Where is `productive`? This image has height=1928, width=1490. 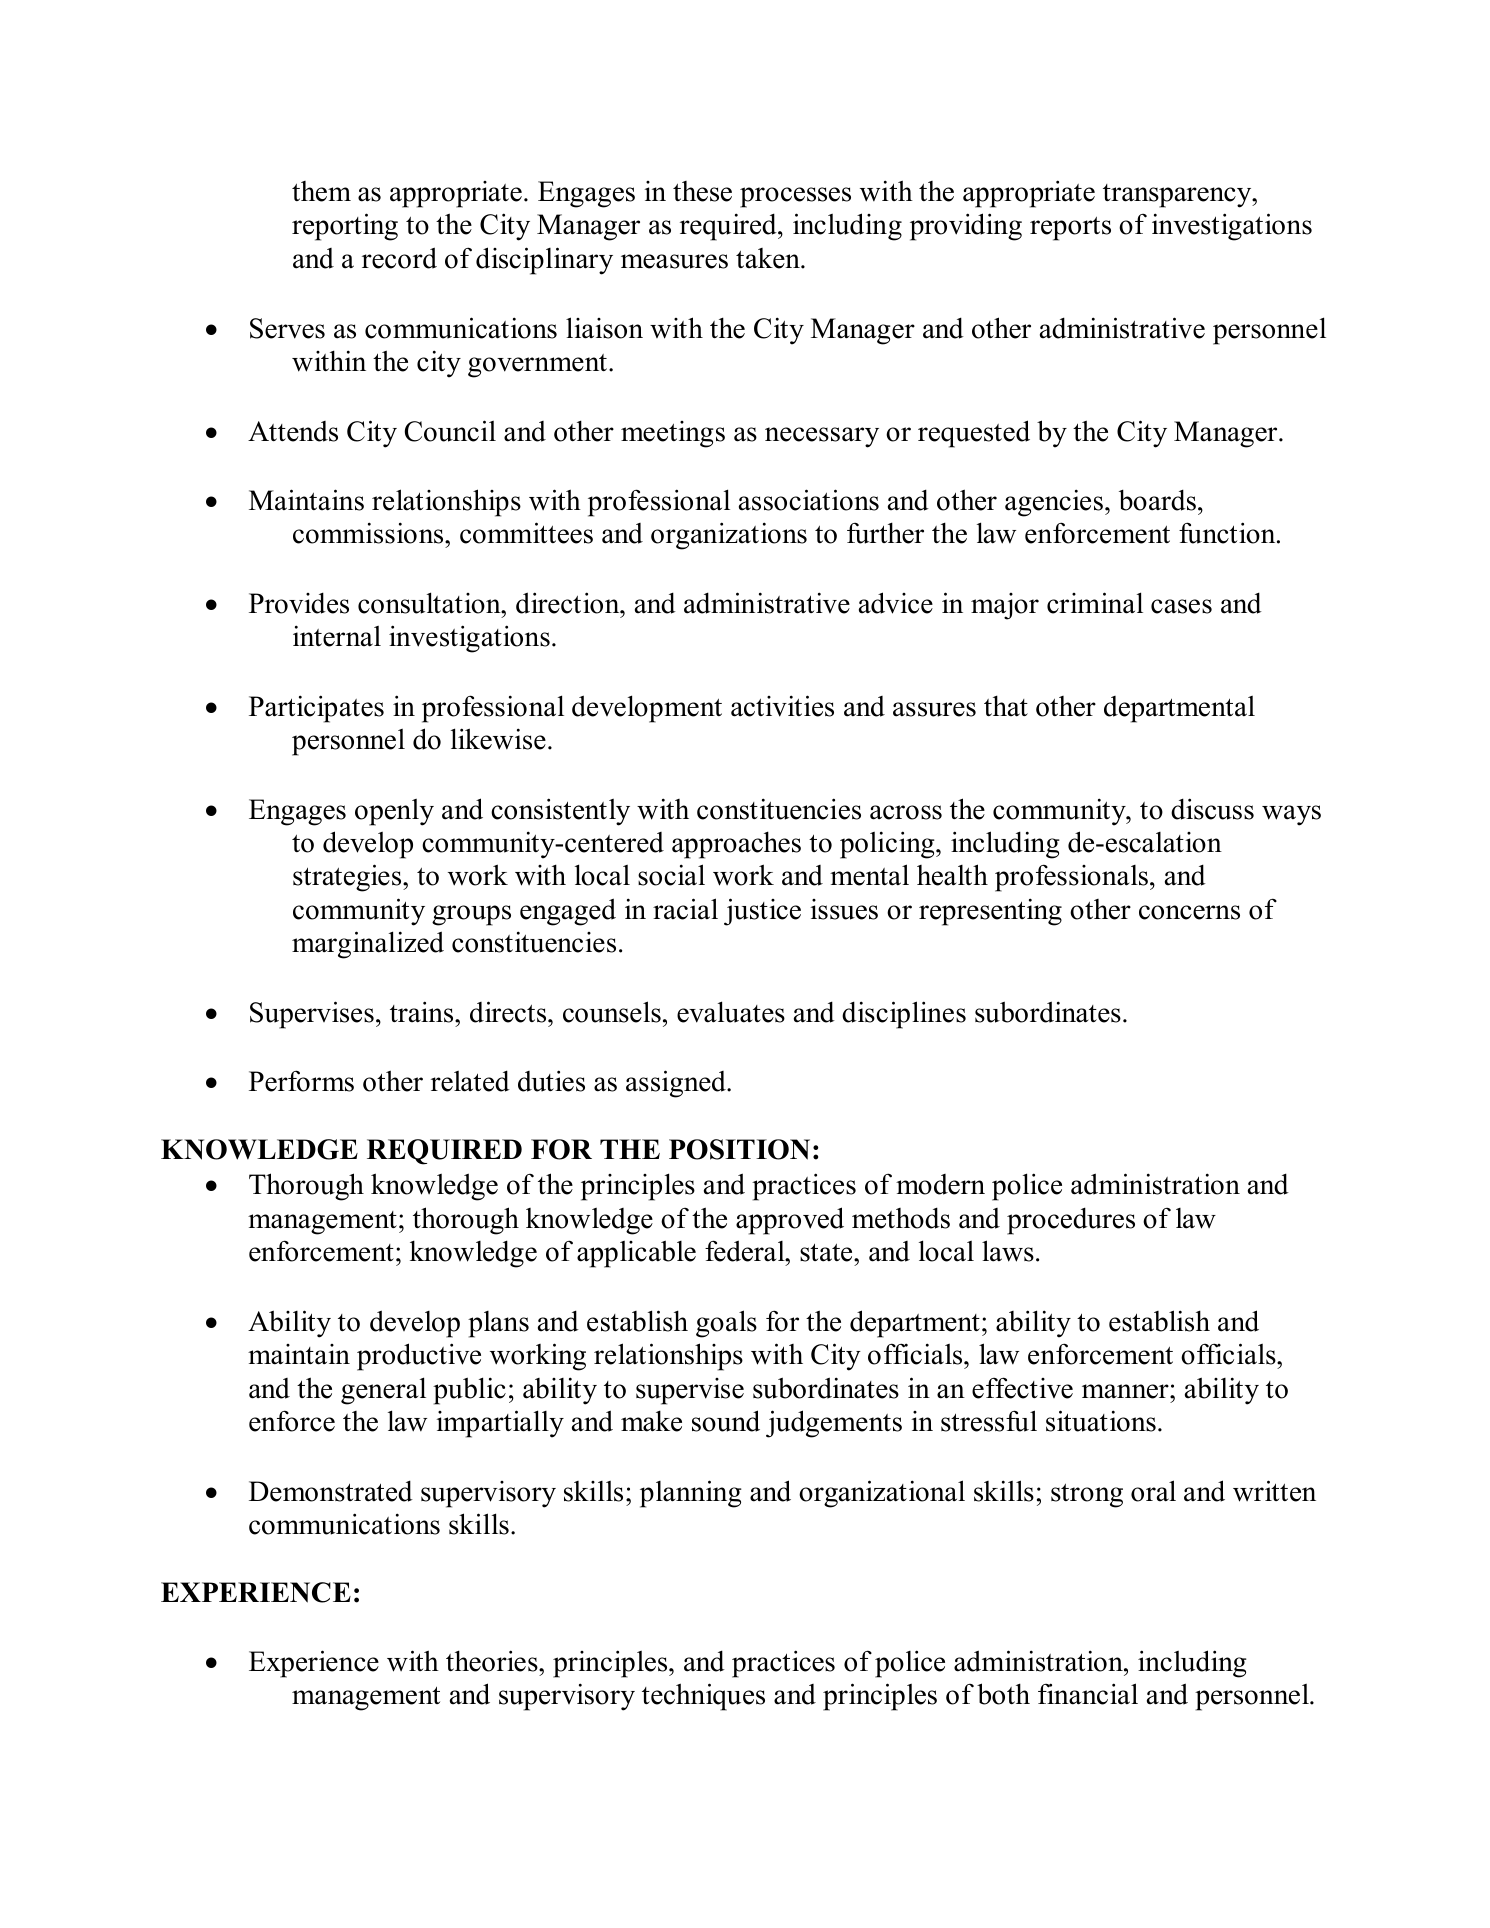
productive is located at coordinates (419, 1357).
